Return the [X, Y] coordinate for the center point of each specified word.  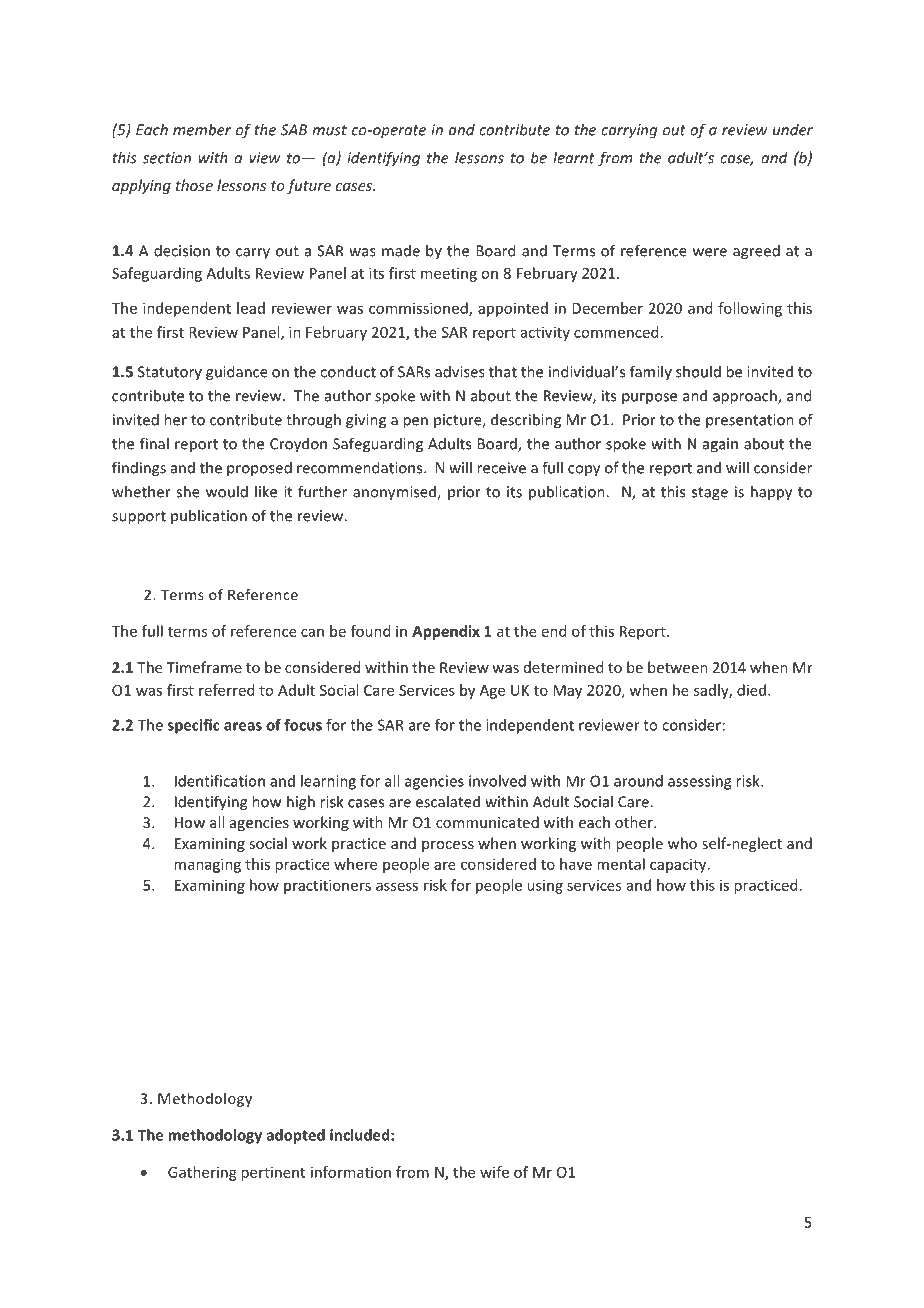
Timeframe [204, 667]
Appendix [446, 632]
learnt [574, 157]
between [678, 667]
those [194, 185]
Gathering [202, 1173]
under [793, 130]
